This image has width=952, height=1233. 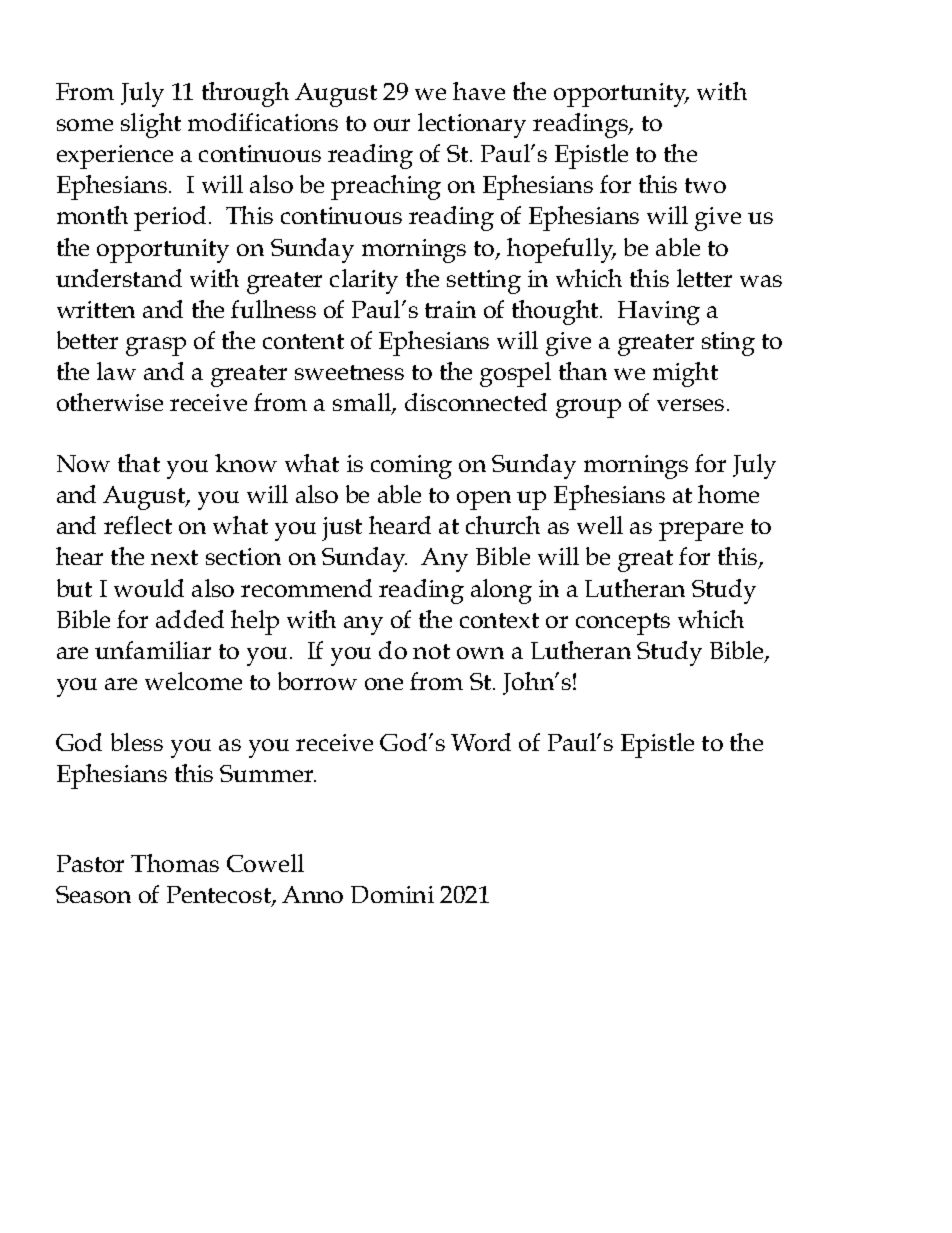 What do you see at coordinates (151, 125) in the image?
I see `slight` at bounding box center [151, 125].
